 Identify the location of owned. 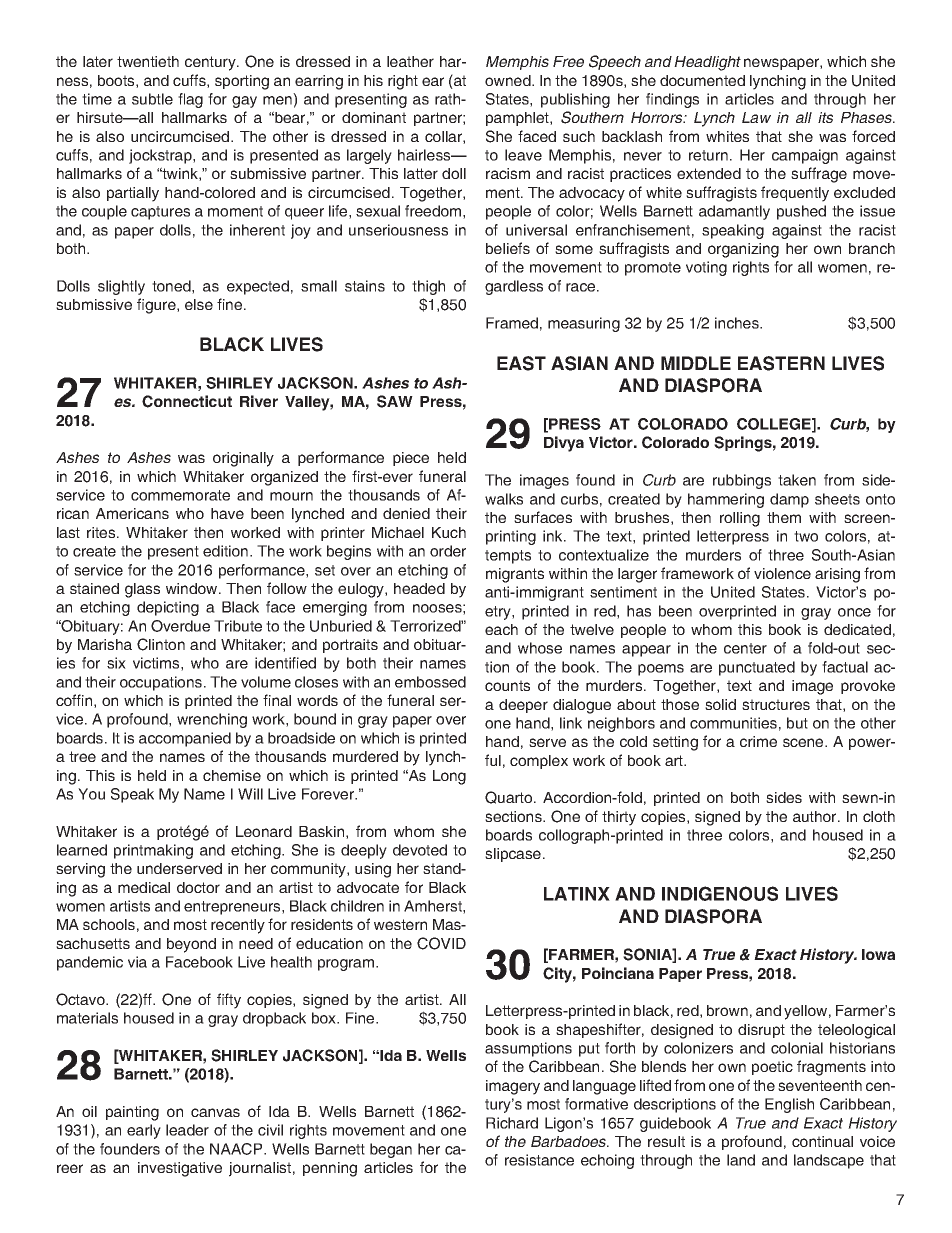
(509, 80).
